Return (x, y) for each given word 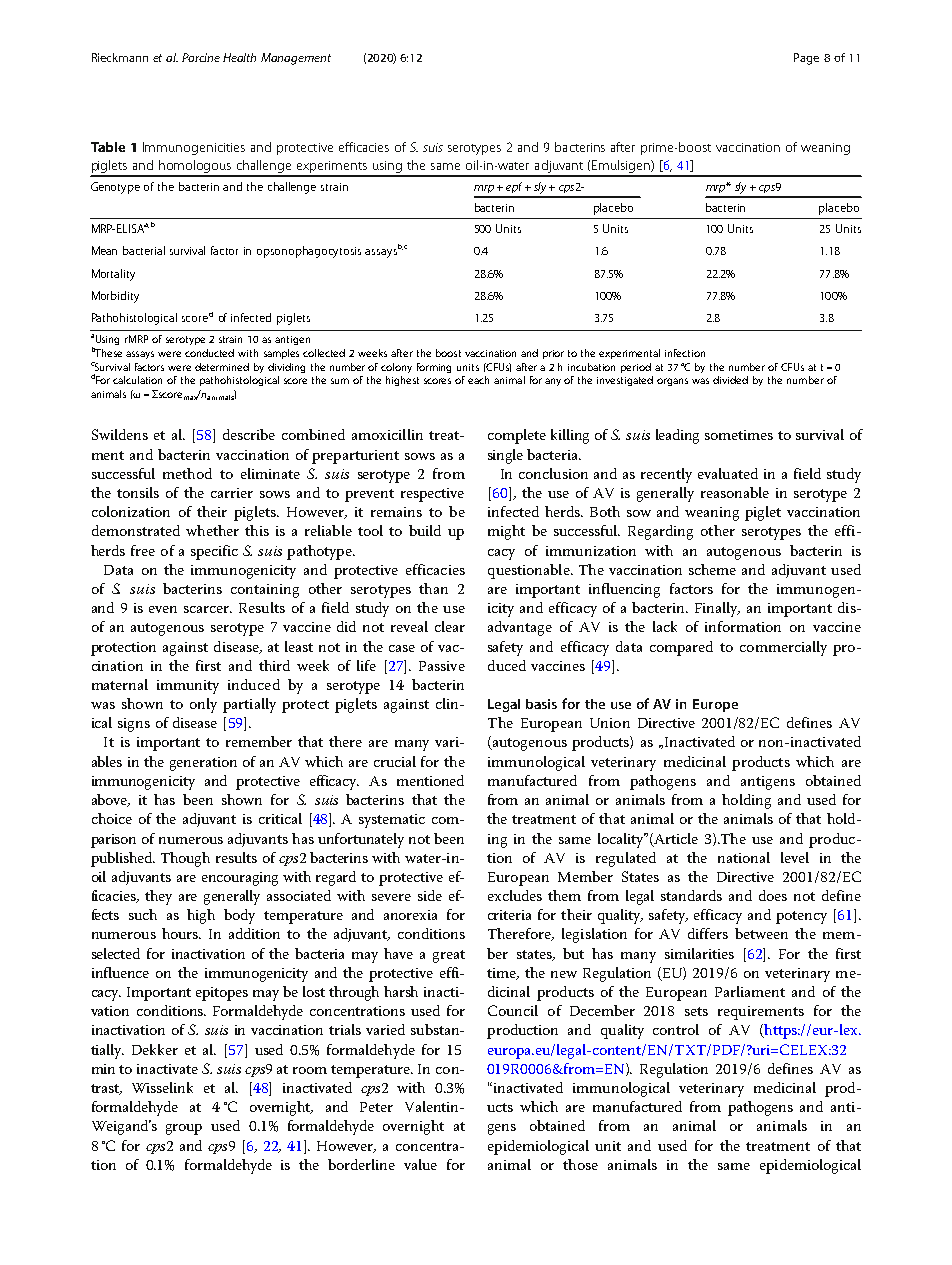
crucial (395, 761)
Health (239, 57)
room (310, 1070)
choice (112, 818)
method (187, 473)
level (795, 857)
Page (806, 59)
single (505, 456)
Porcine (201, 57)
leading (677, 436)
